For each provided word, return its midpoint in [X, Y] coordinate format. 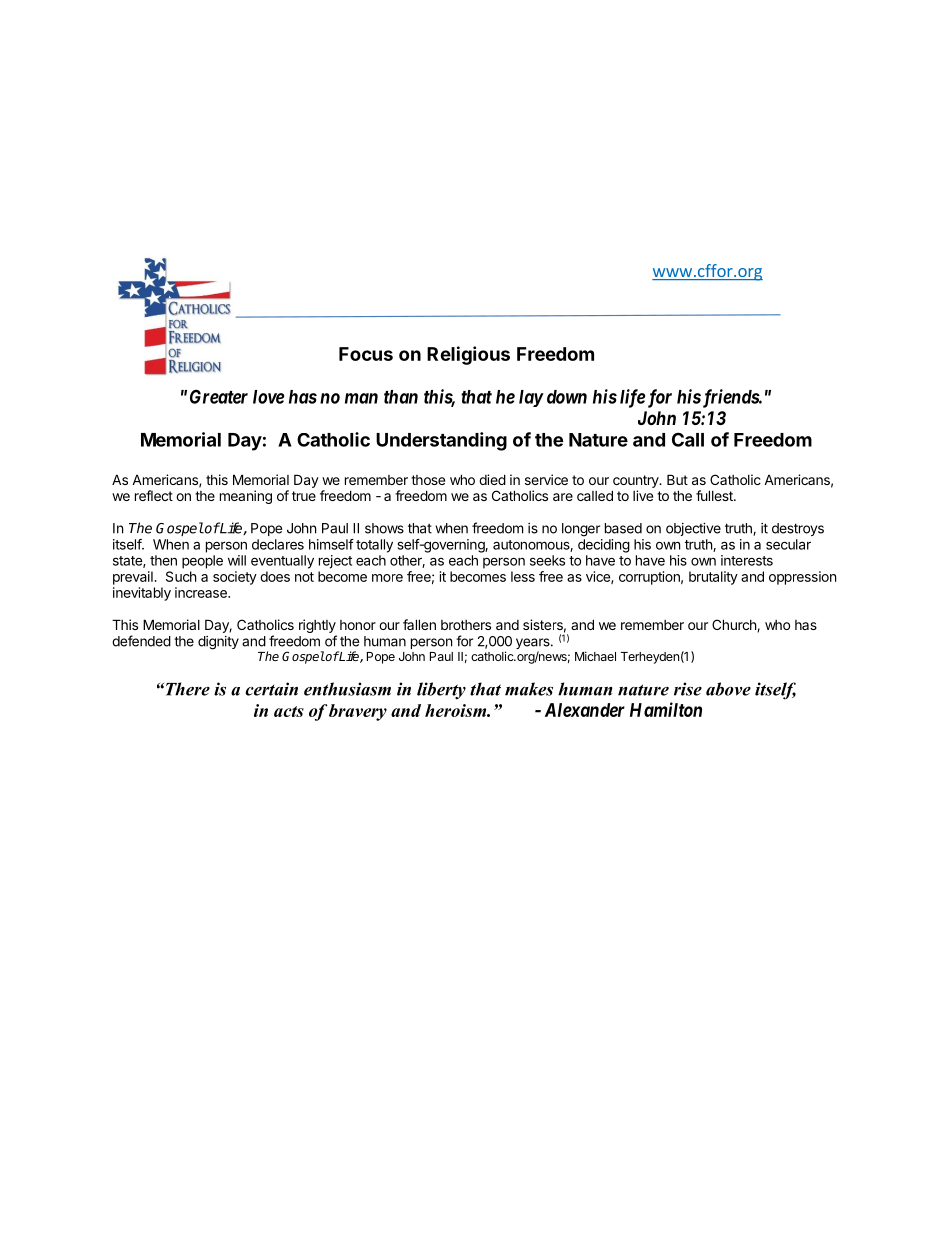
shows [384, 528]
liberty [441, 691]
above [728, 689]
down [567, 397]
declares [278, 544]
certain [271, 689]
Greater [219, 396]
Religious [468, 355]
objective [693, 529]
